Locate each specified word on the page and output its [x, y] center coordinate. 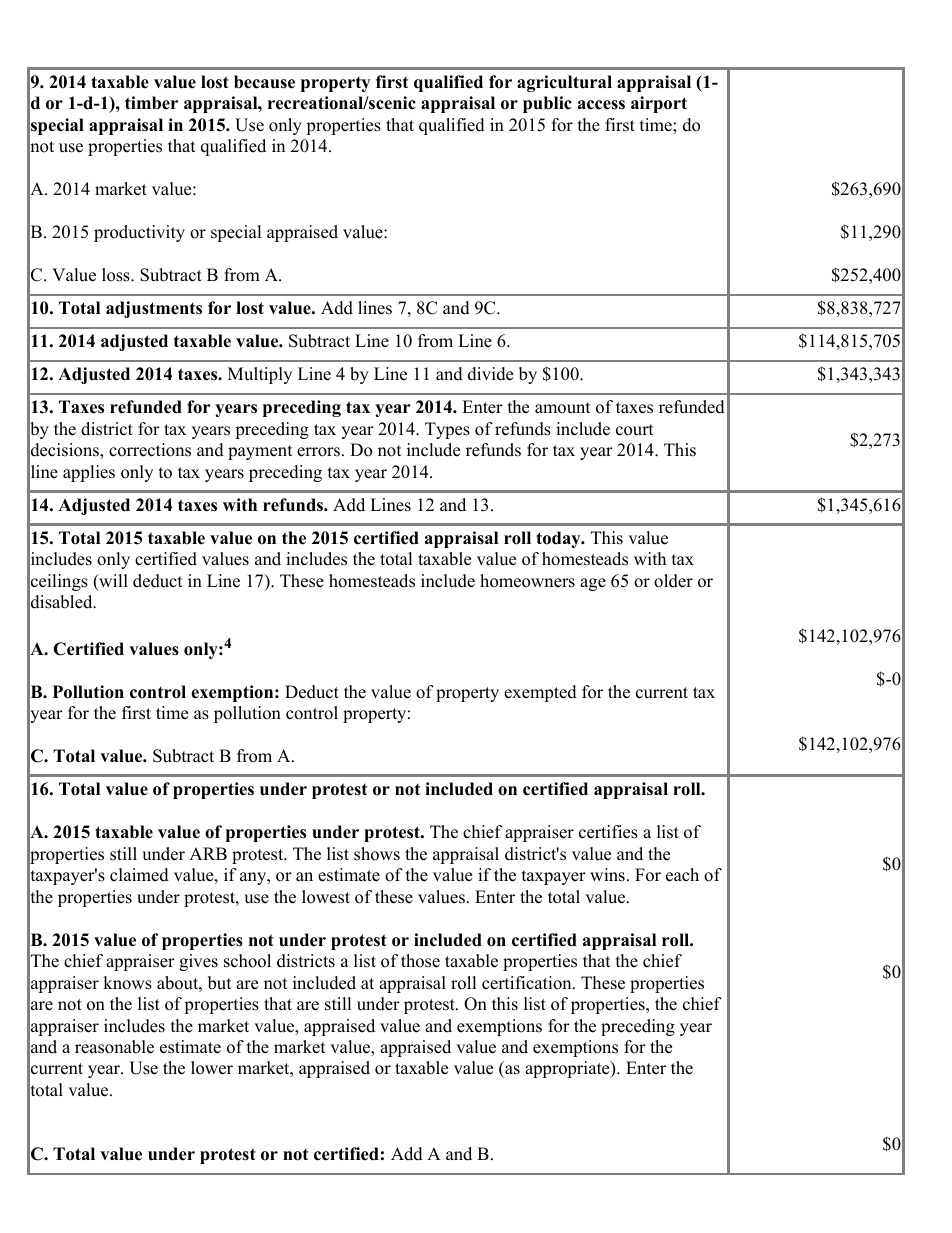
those [420, 961]
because [264, 82]
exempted [540, 693]
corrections [150, 450]
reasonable [114, 1047]
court [635, 430]
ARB [208, 853]
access [601, 105]
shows [377, 854]
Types [447, 430]
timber [151, 103]
